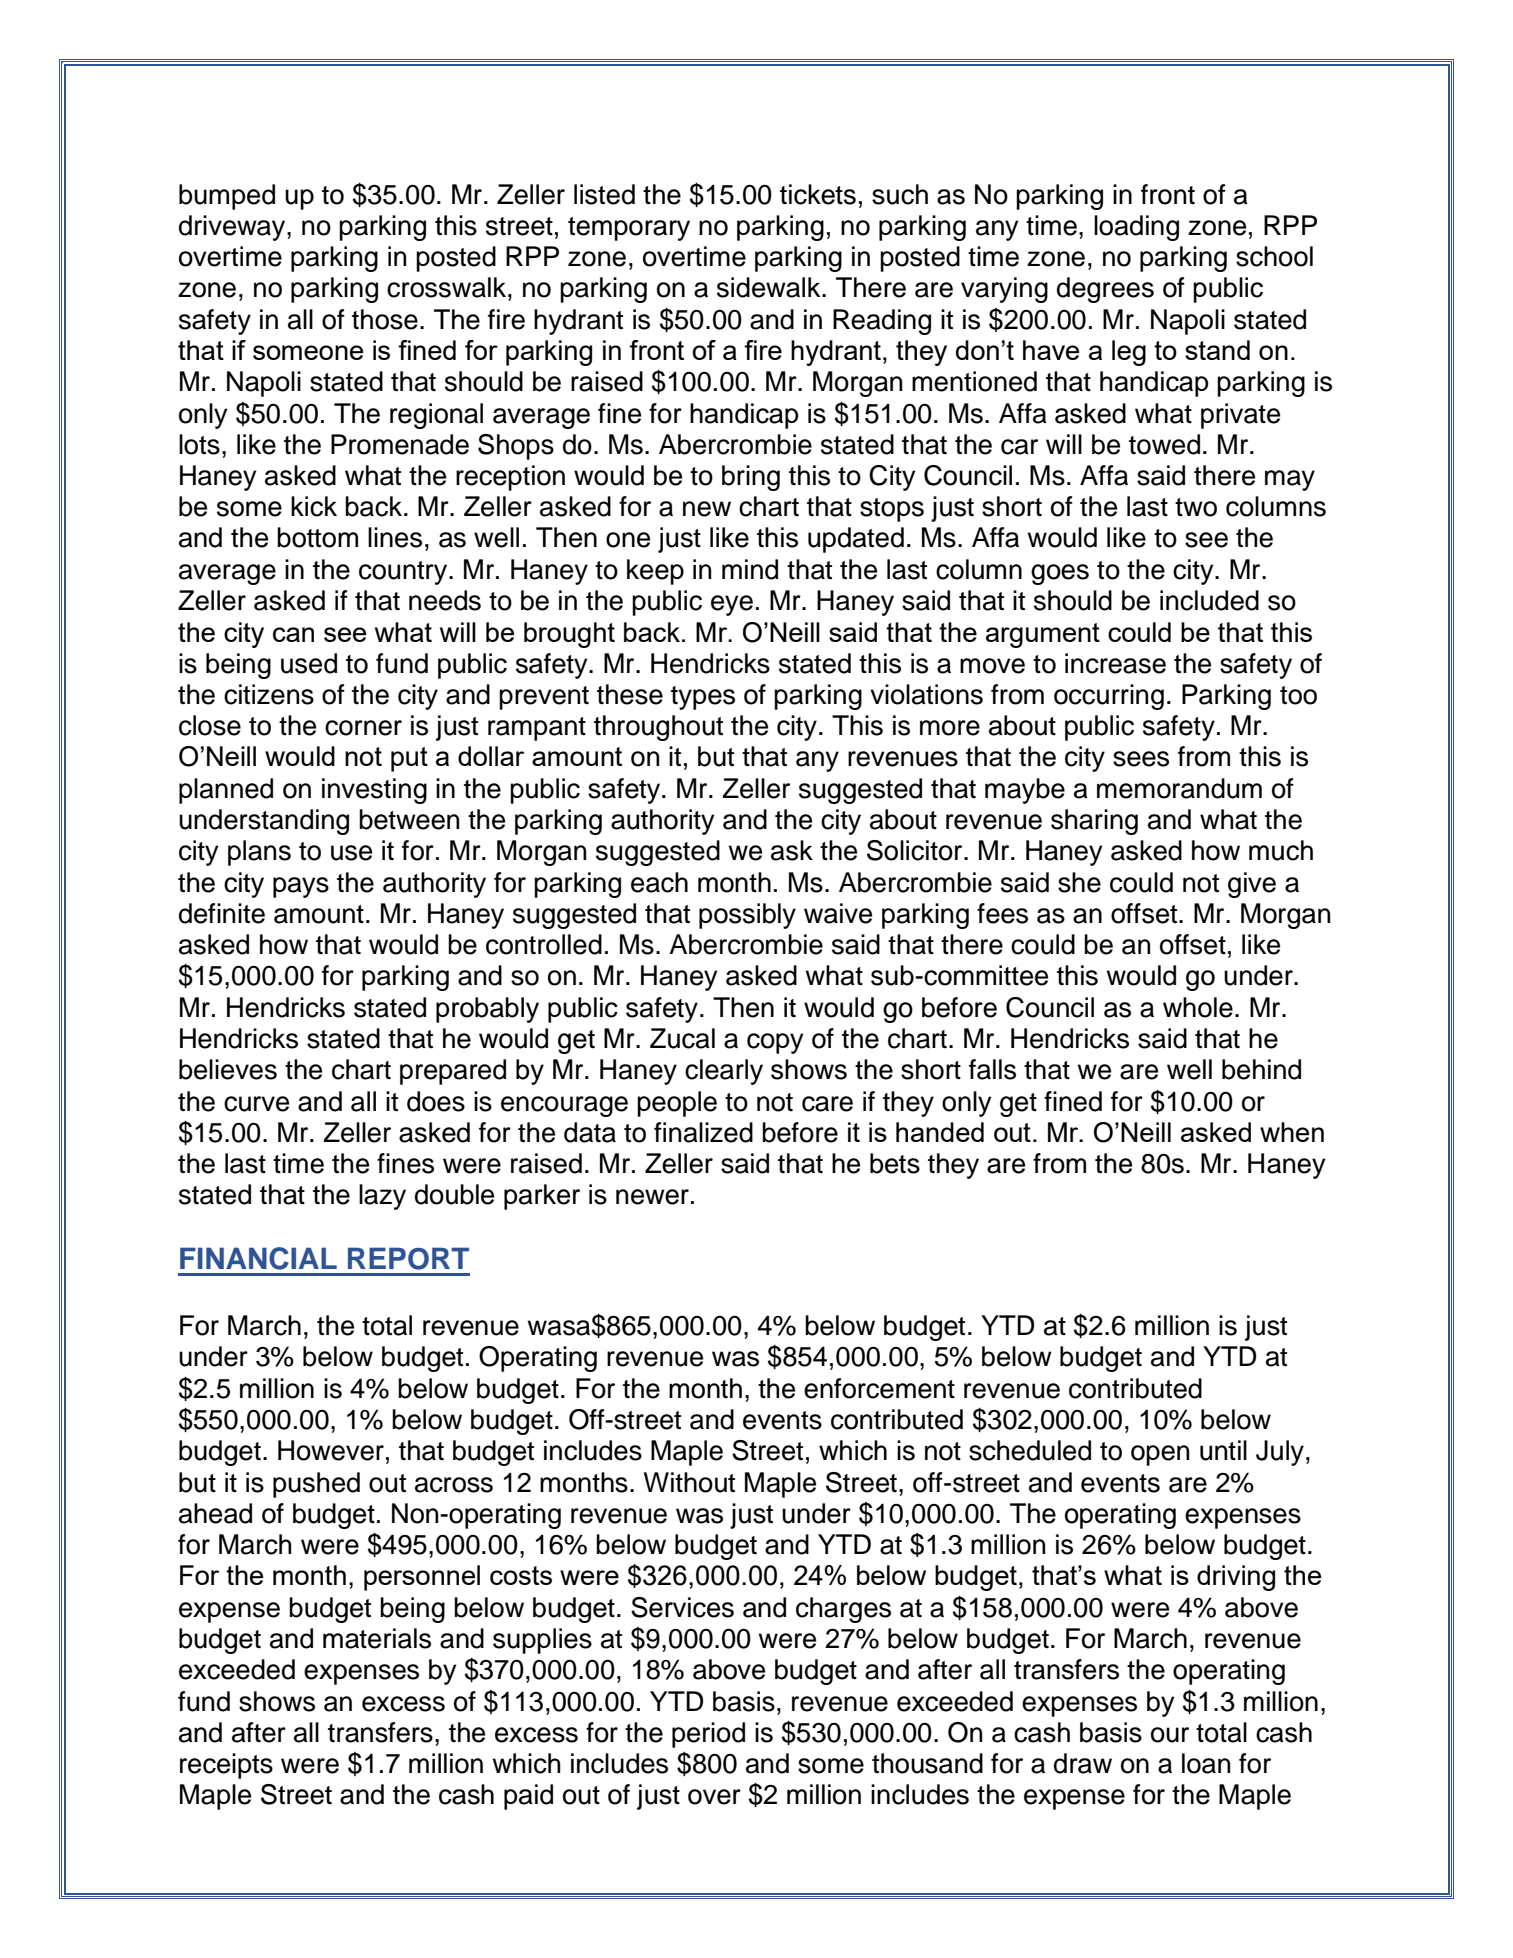  What do you see at coordinates (1160, 1455) in the screenshot?
I see `open` at bounding box center [1160, 1455].
